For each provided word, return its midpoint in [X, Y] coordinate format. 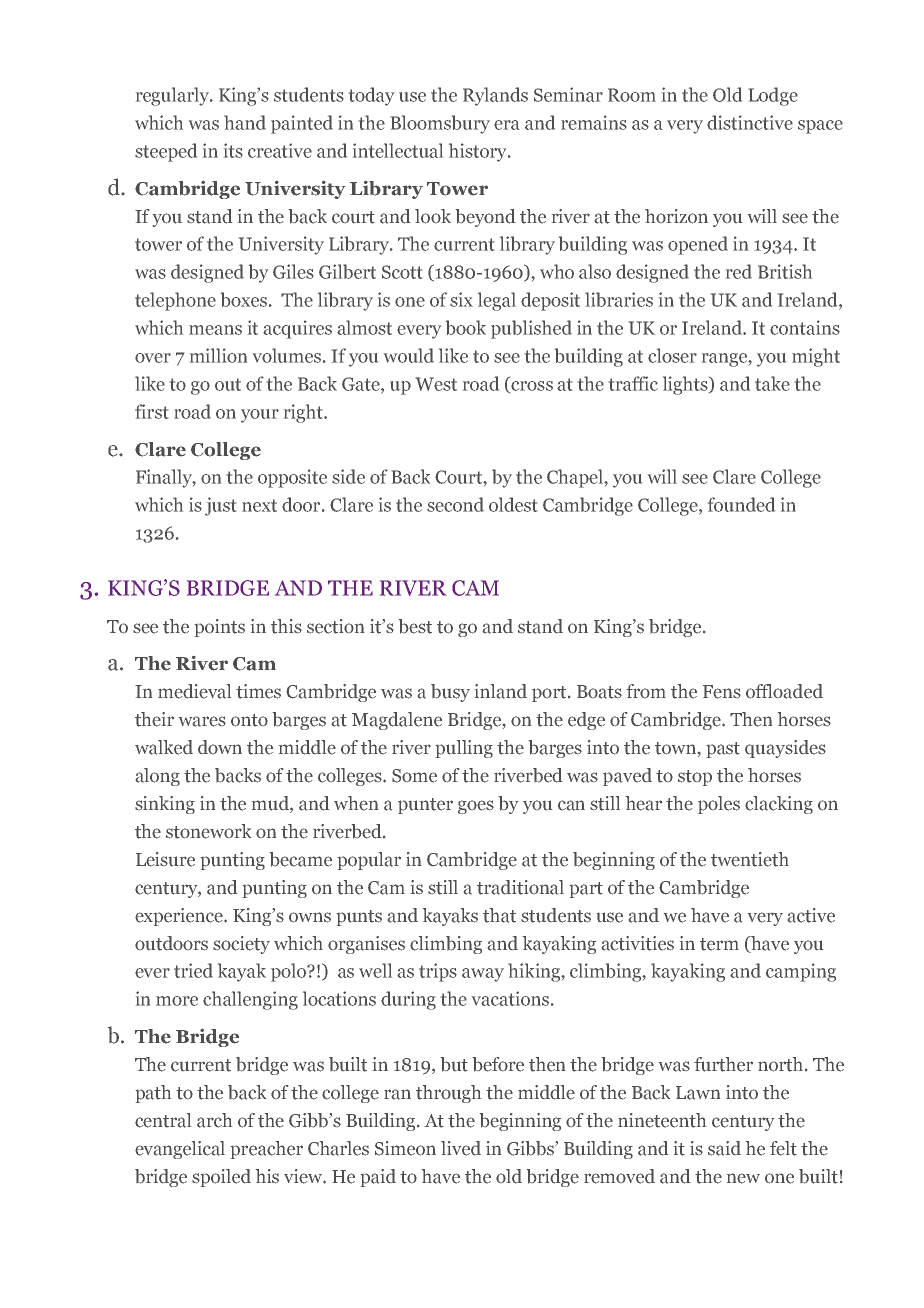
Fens [722, 692]
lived [461, 1148]
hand [245, 122]
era [506, 125]
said [724, 1148]
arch [214, 1120]
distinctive [750, 122]
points [220, 628]
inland [501, 691]
